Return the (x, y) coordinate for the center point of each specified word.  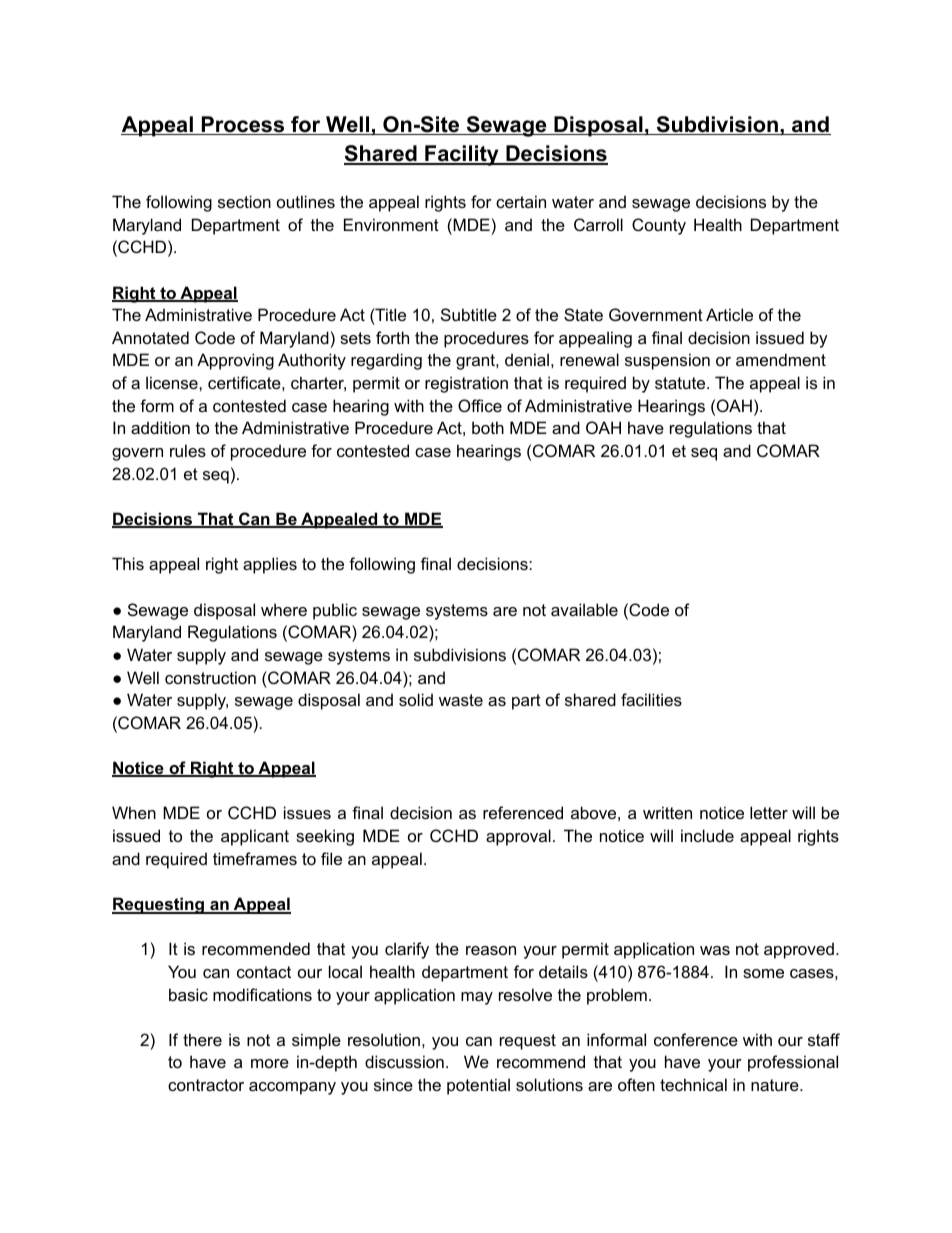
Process (243, 125)
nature (776, 1085)
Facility (462, 155)
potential (478, 1086)
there (202, 1039)
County (659, 226)
